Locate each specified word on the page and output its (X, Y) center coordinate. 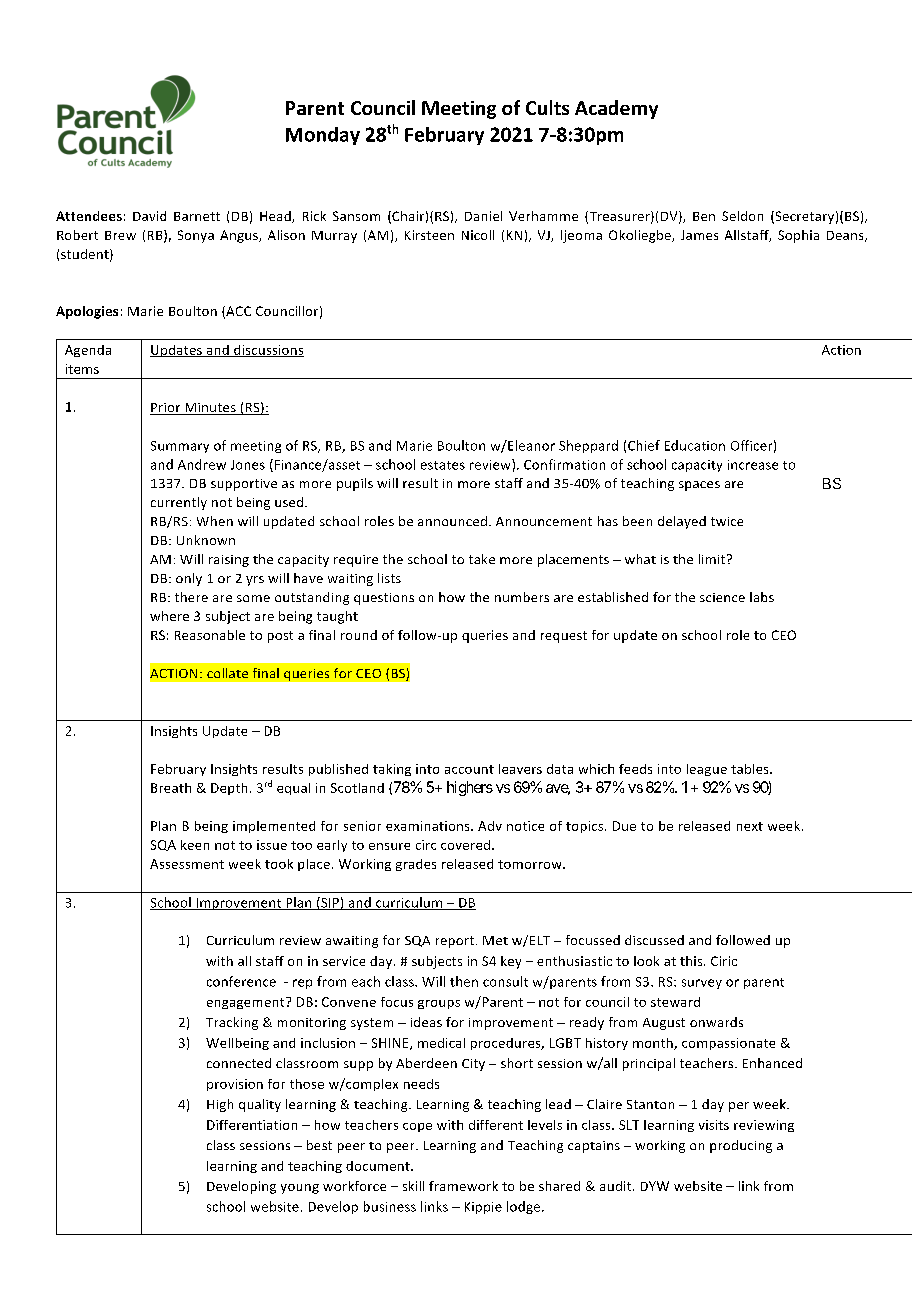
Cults (547, 107)
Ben (704, 216)
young (300, 1189)
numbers (522, 597)
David (149, 216)
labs (762, 597)
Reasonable (210, 635)
